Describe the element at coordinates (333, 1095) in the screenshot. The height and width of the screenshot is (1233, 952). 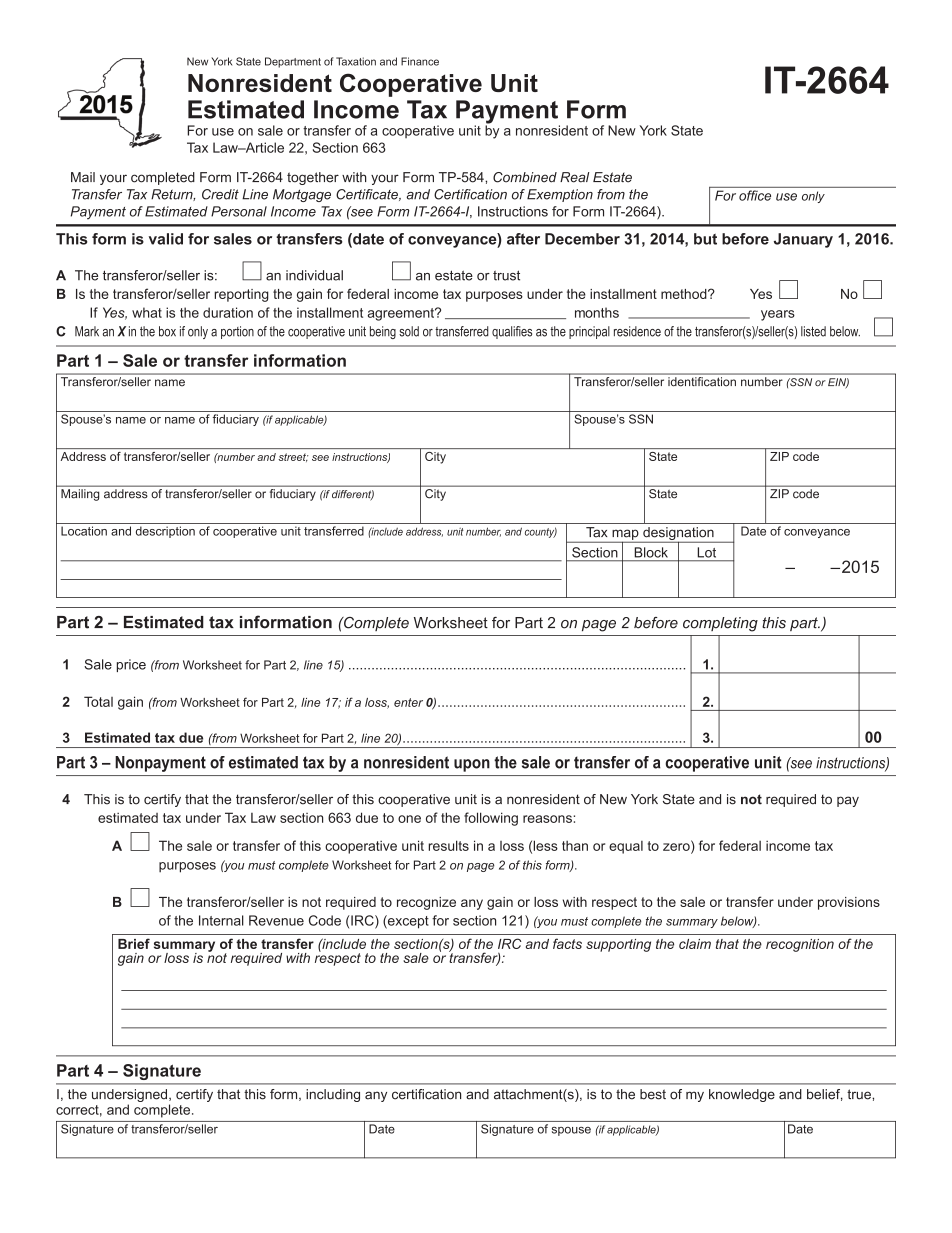
I see `including` at that location.
